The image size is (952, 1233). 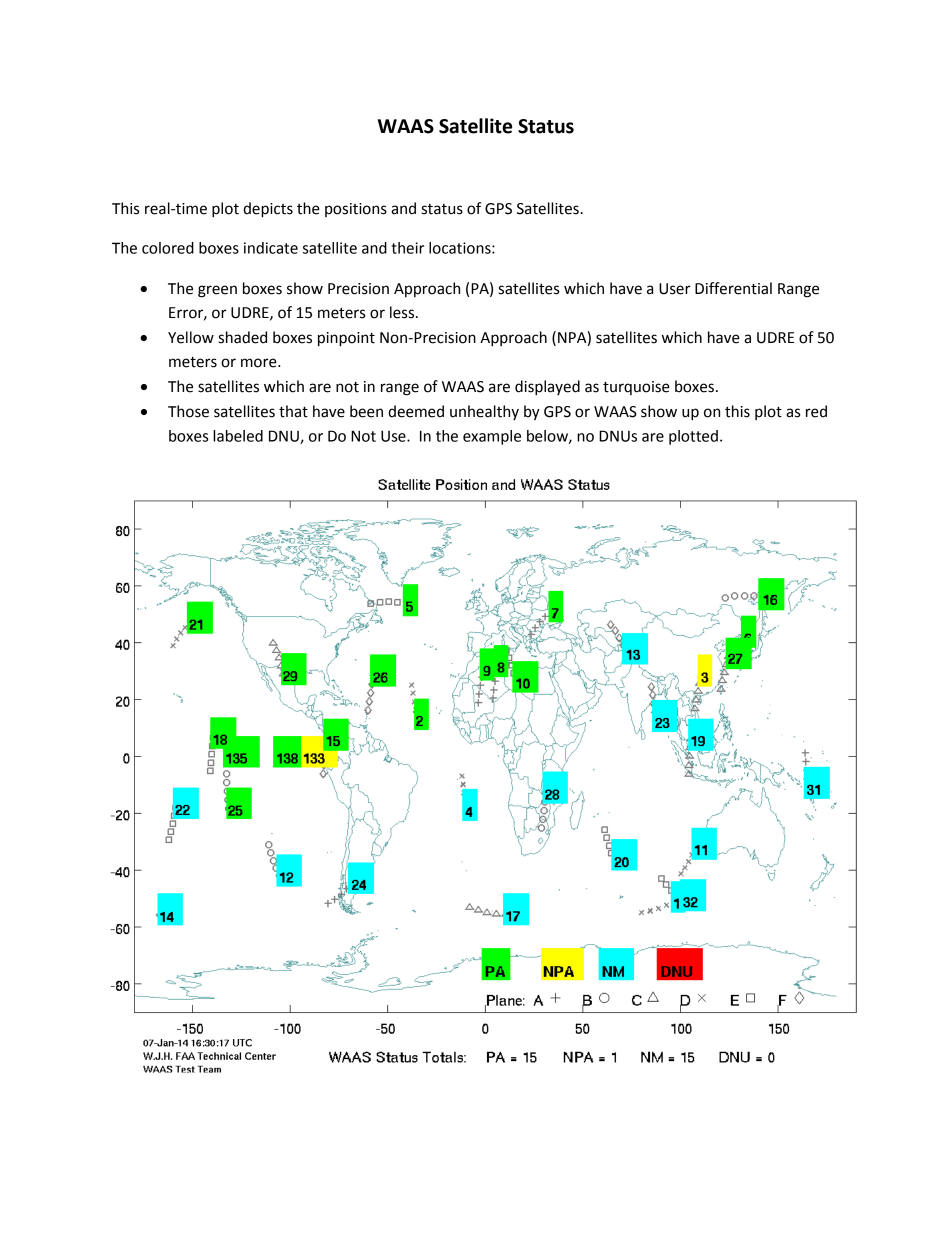 I want to click on pinpoint, so click(x=346, y=339).
